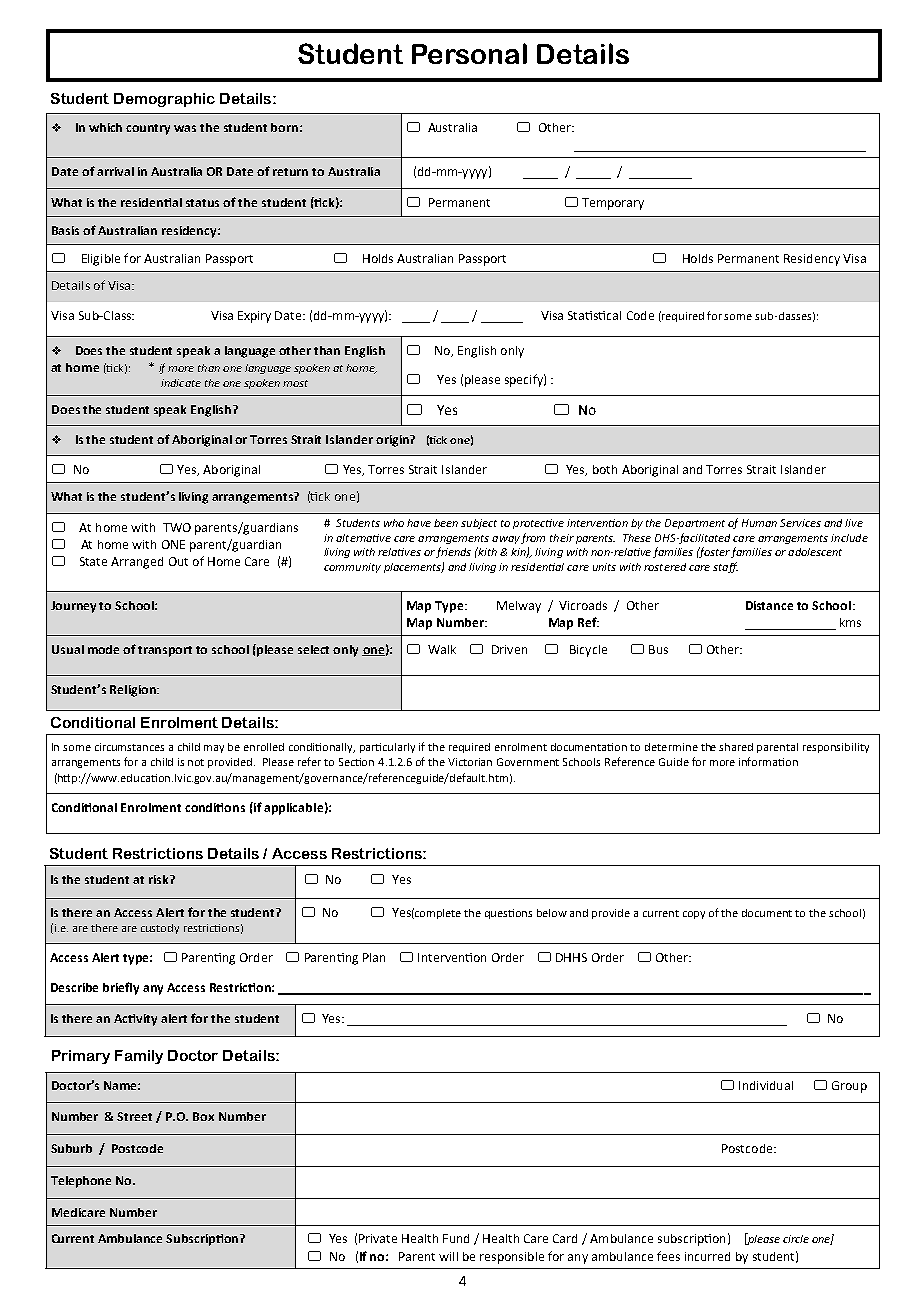 This screenshot has width=924, height=1308. Describe the element at coordinates (177, 527) in the screenshot. I see `TWO` at that location.
